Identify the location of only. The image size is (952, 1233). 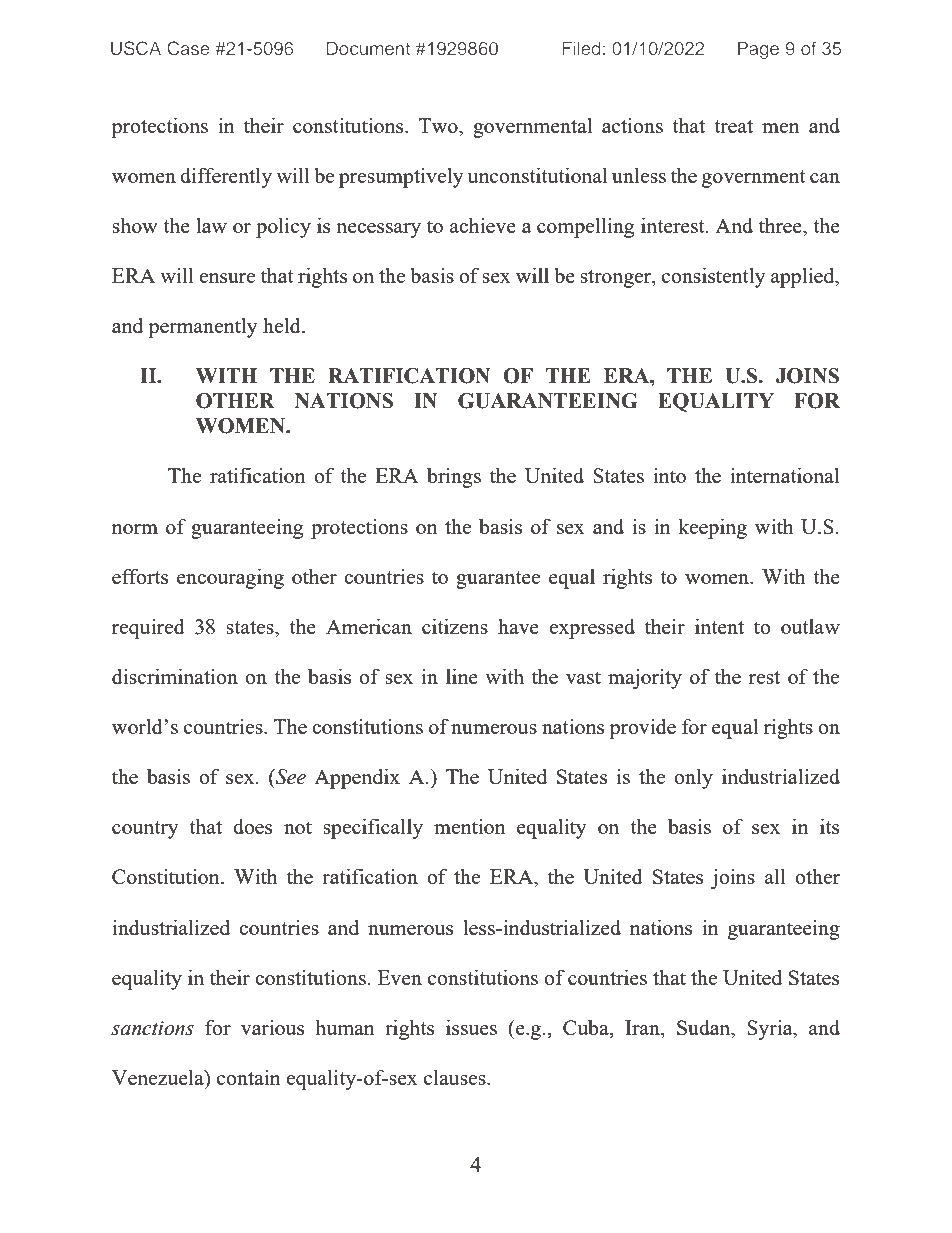
(693, 778).
